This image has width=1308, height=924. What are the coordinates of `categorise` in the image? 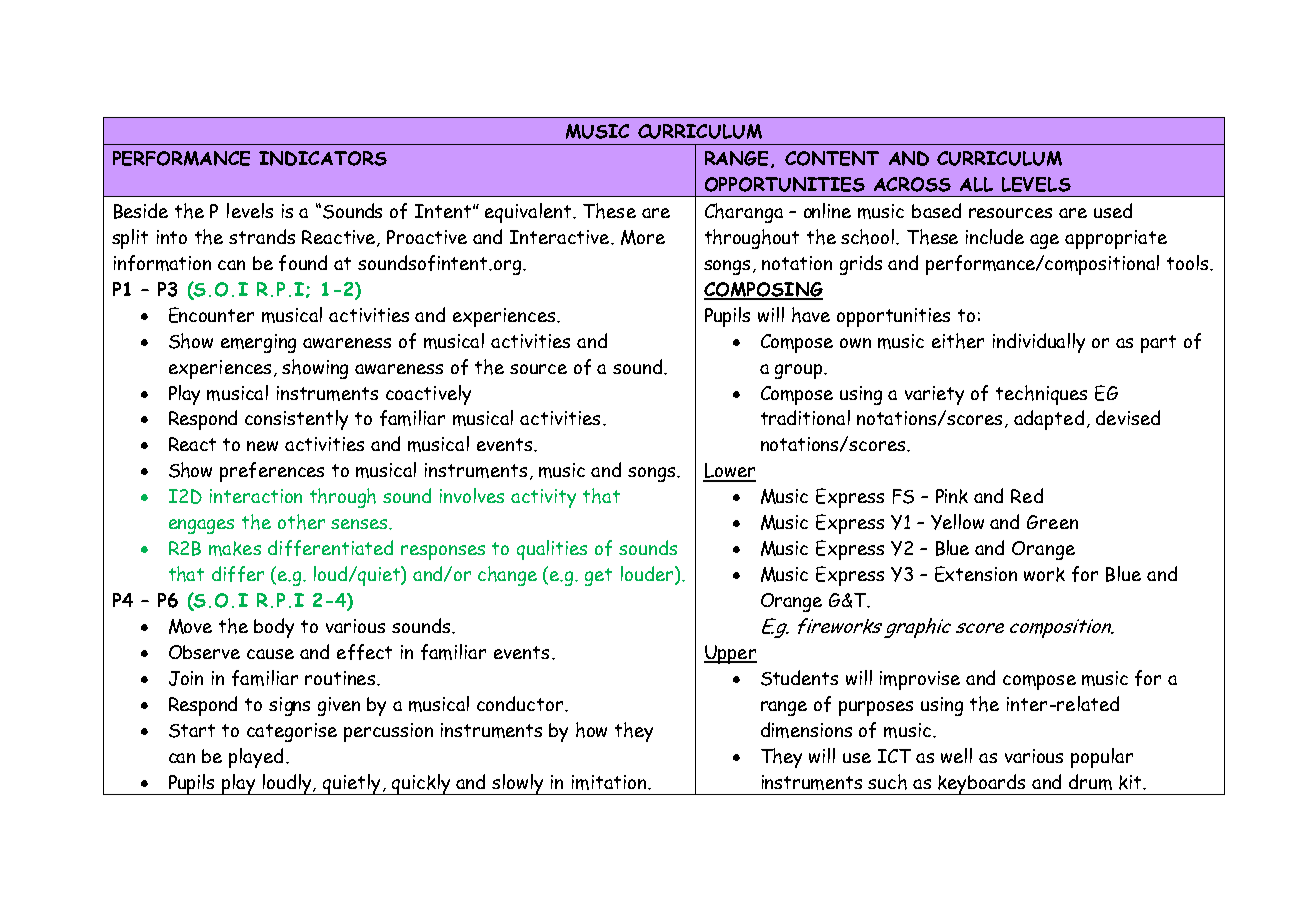 It's located at (292, 732).
